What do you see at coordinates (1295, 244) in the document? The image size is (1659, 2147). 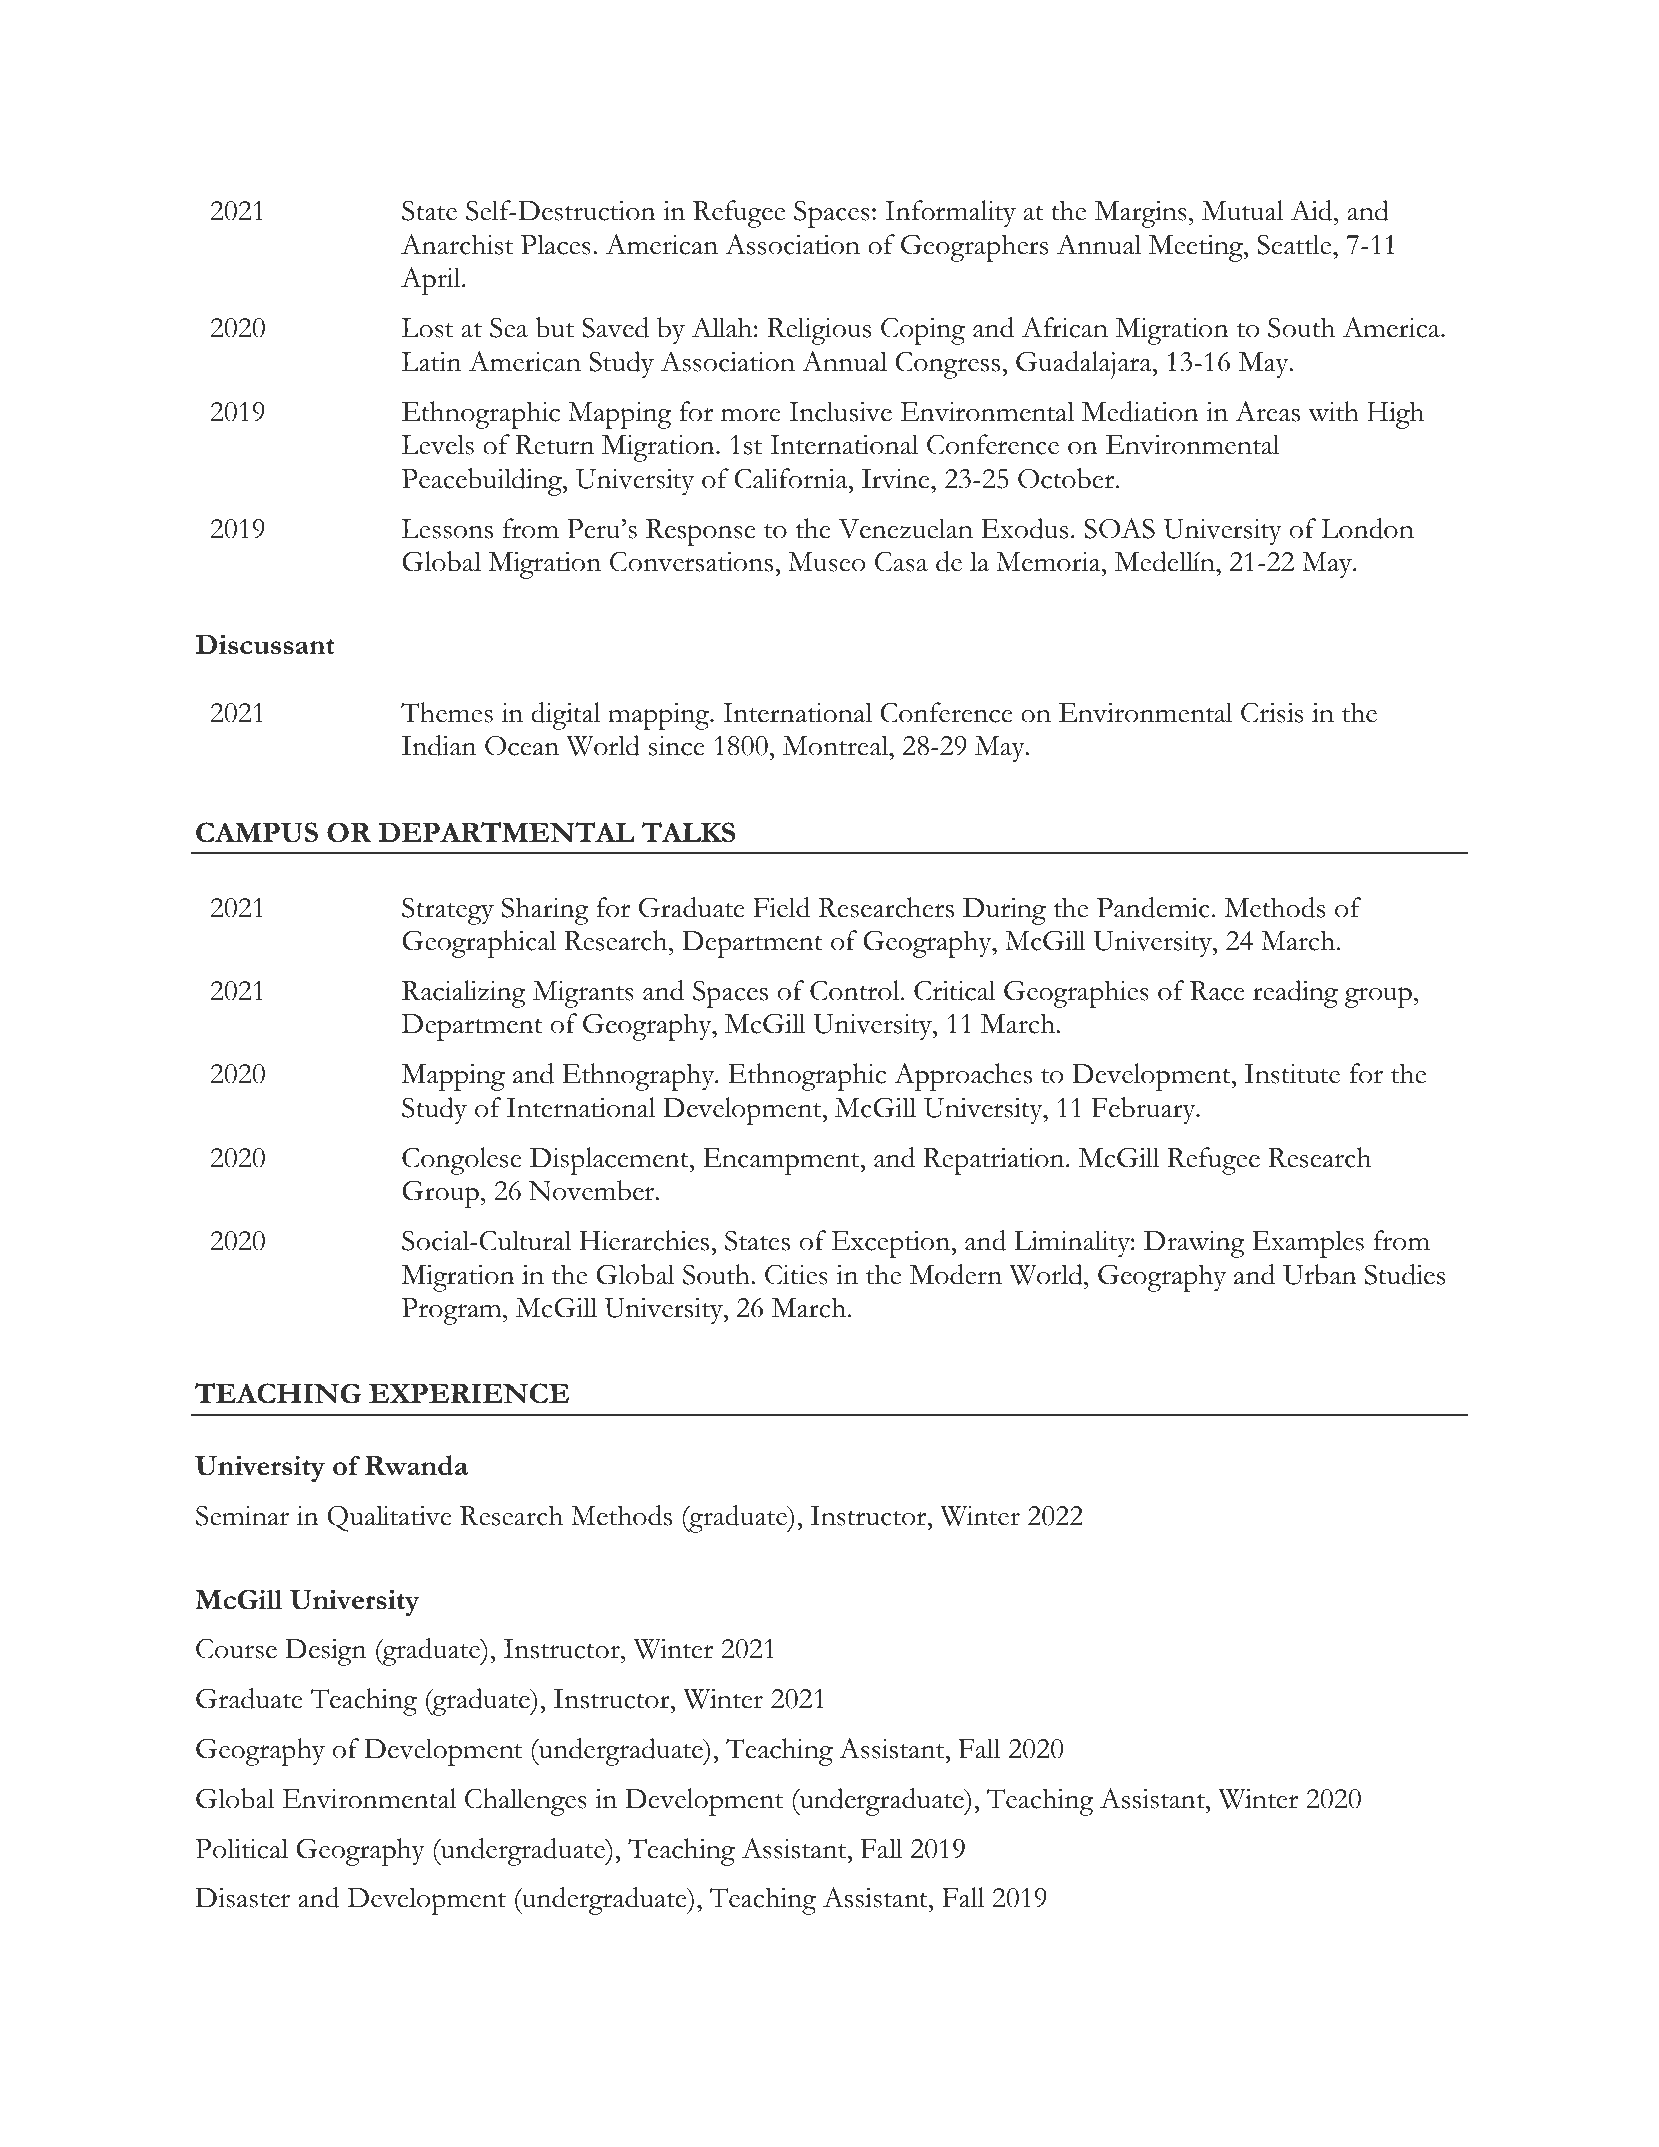 I see `Seattle` at bounding box center [1295, 244].
